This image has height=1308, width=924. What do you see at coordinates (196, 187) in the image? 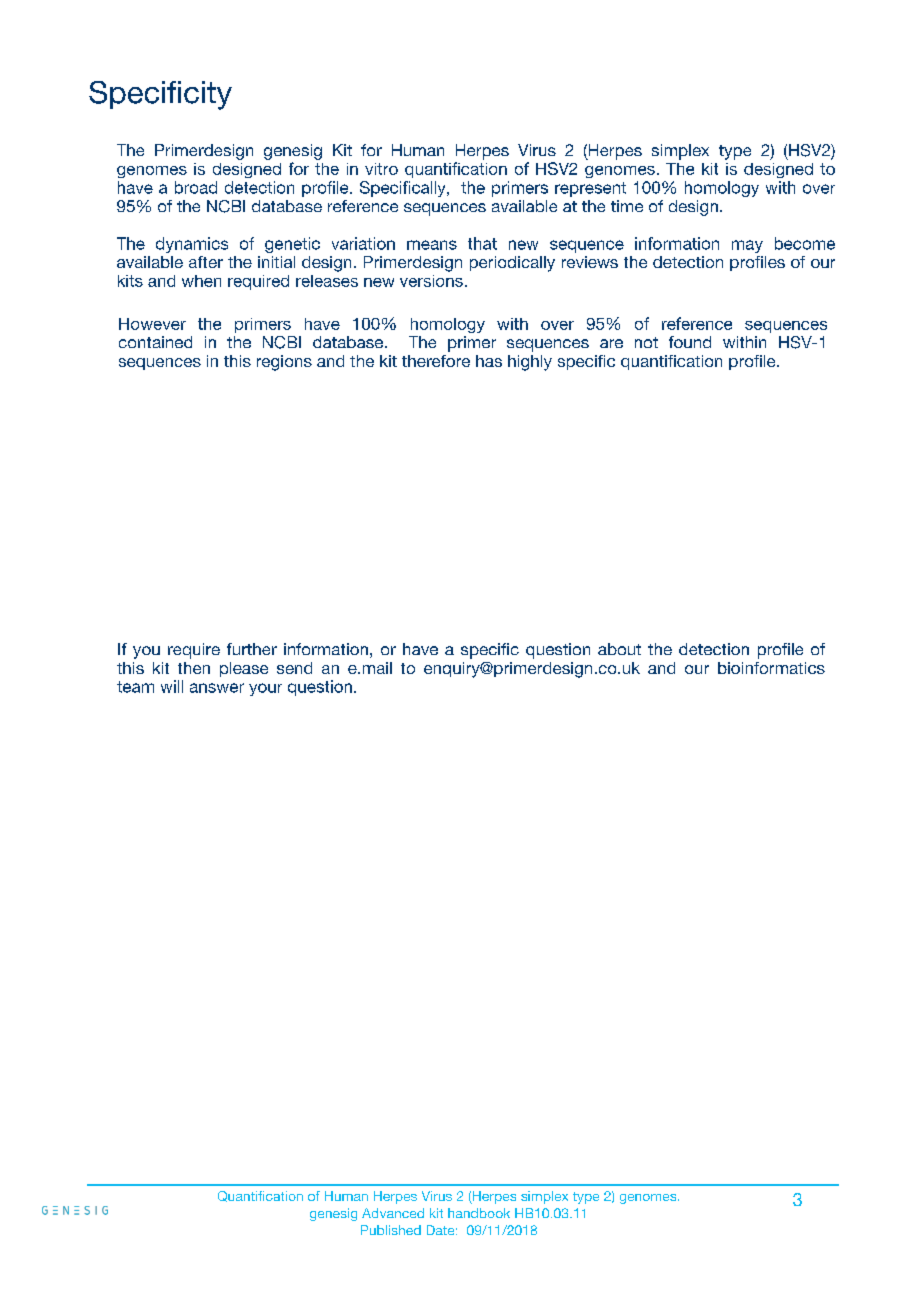
I see `broad` at bounding box center [196, 187].
